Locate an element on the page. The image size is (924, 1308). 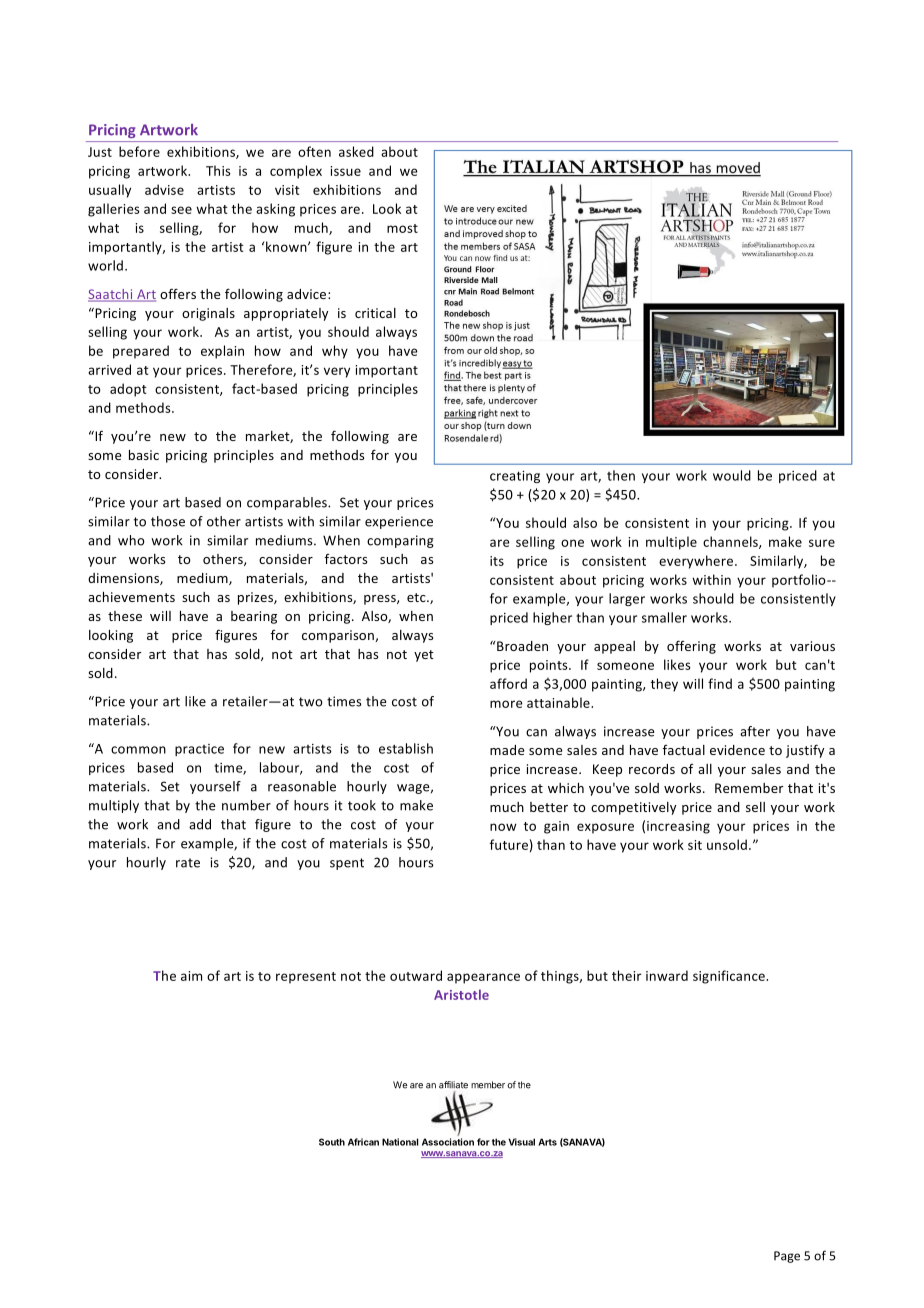
Association is located at coordinates (448, 1142).
